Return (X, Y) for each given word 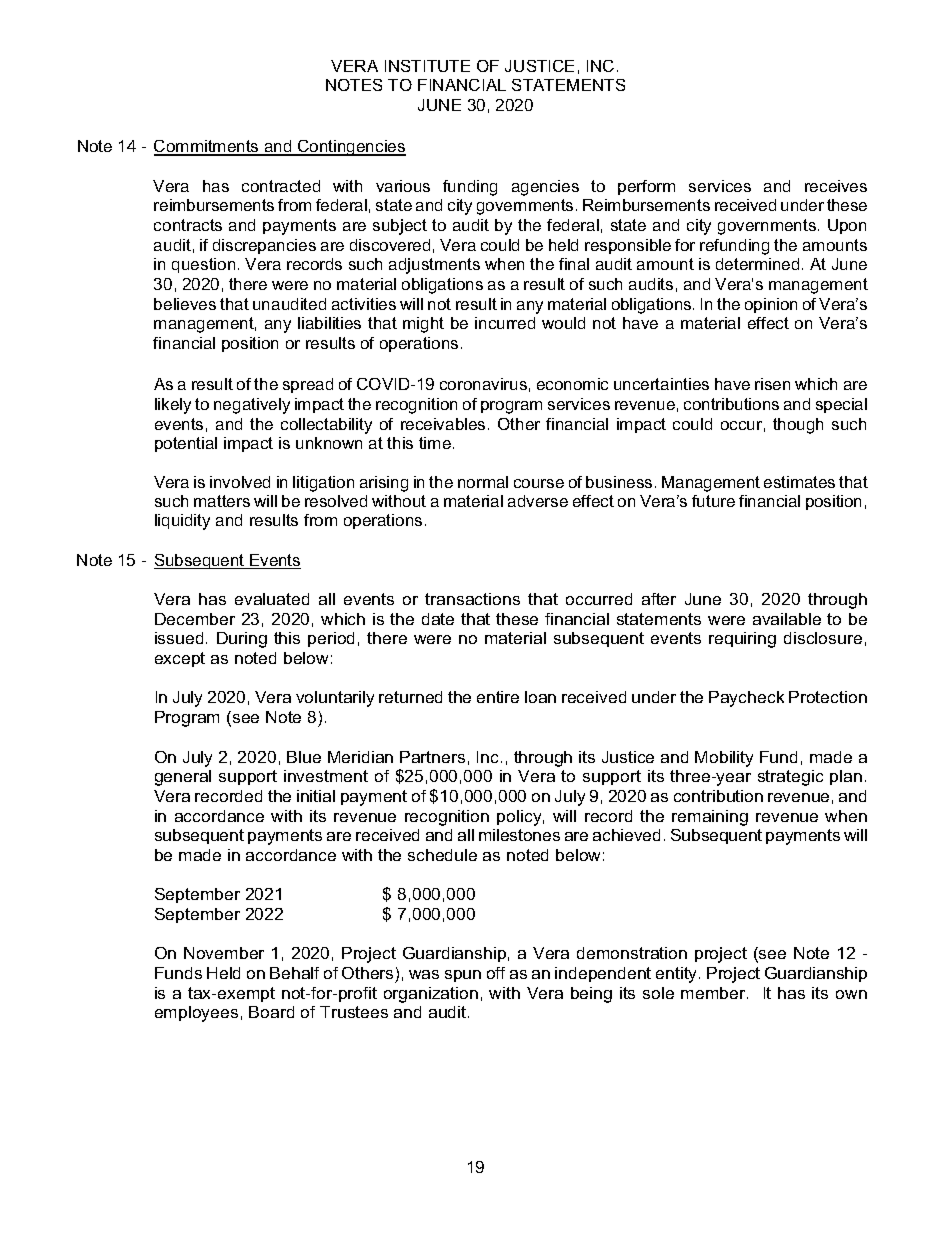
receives (836, 186)
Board (271, 1012)
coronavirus (483, 384)
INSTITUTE (427, 66)
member (714, 993)
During (242, 640)
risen (772, 384)
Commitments (207, 147)
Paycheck (746, 699)
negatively (252, 406)
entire (498, 697)
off (496, 973)
